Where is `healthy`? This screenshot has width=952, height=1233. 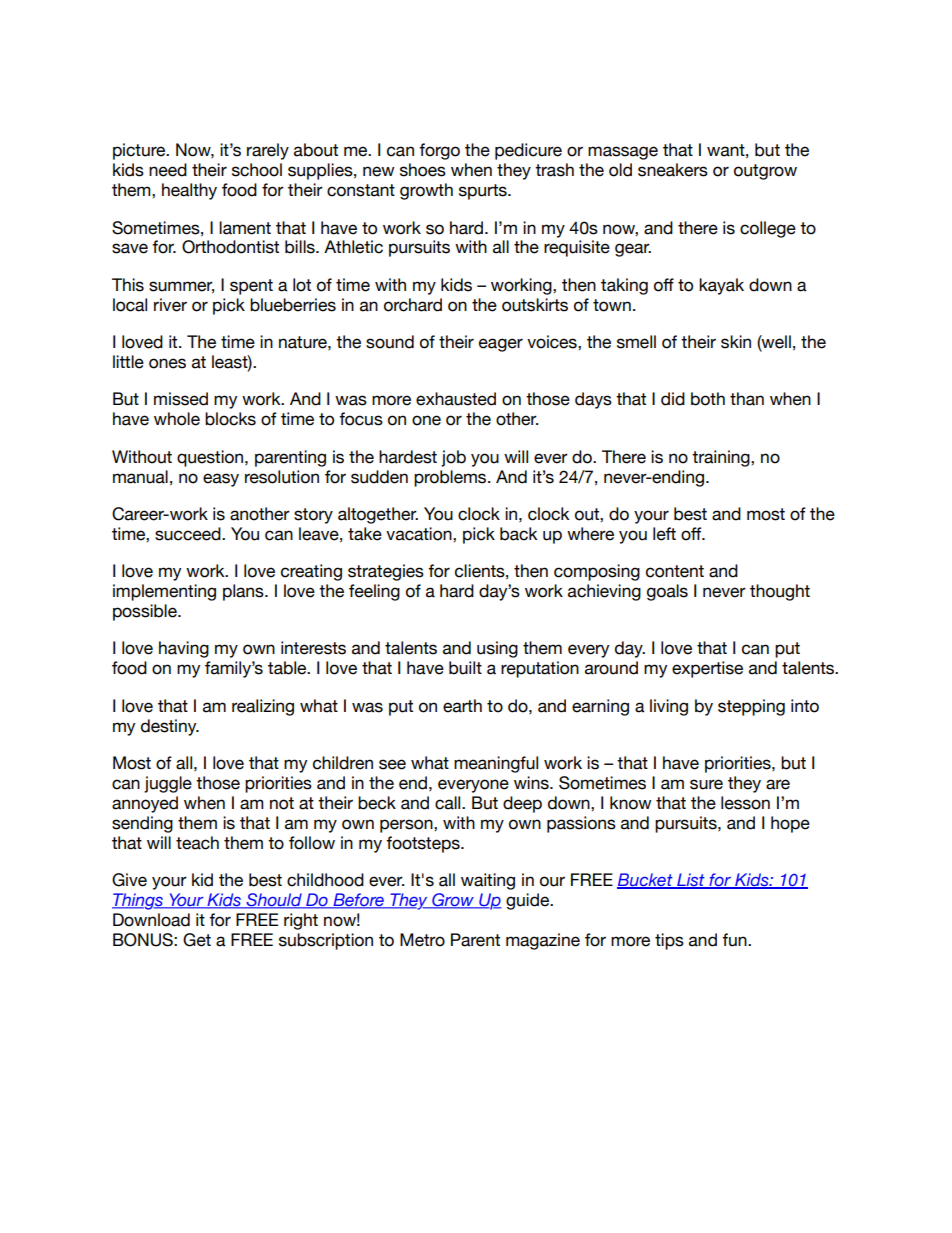
healthy is located at coordinates (189, 191).
